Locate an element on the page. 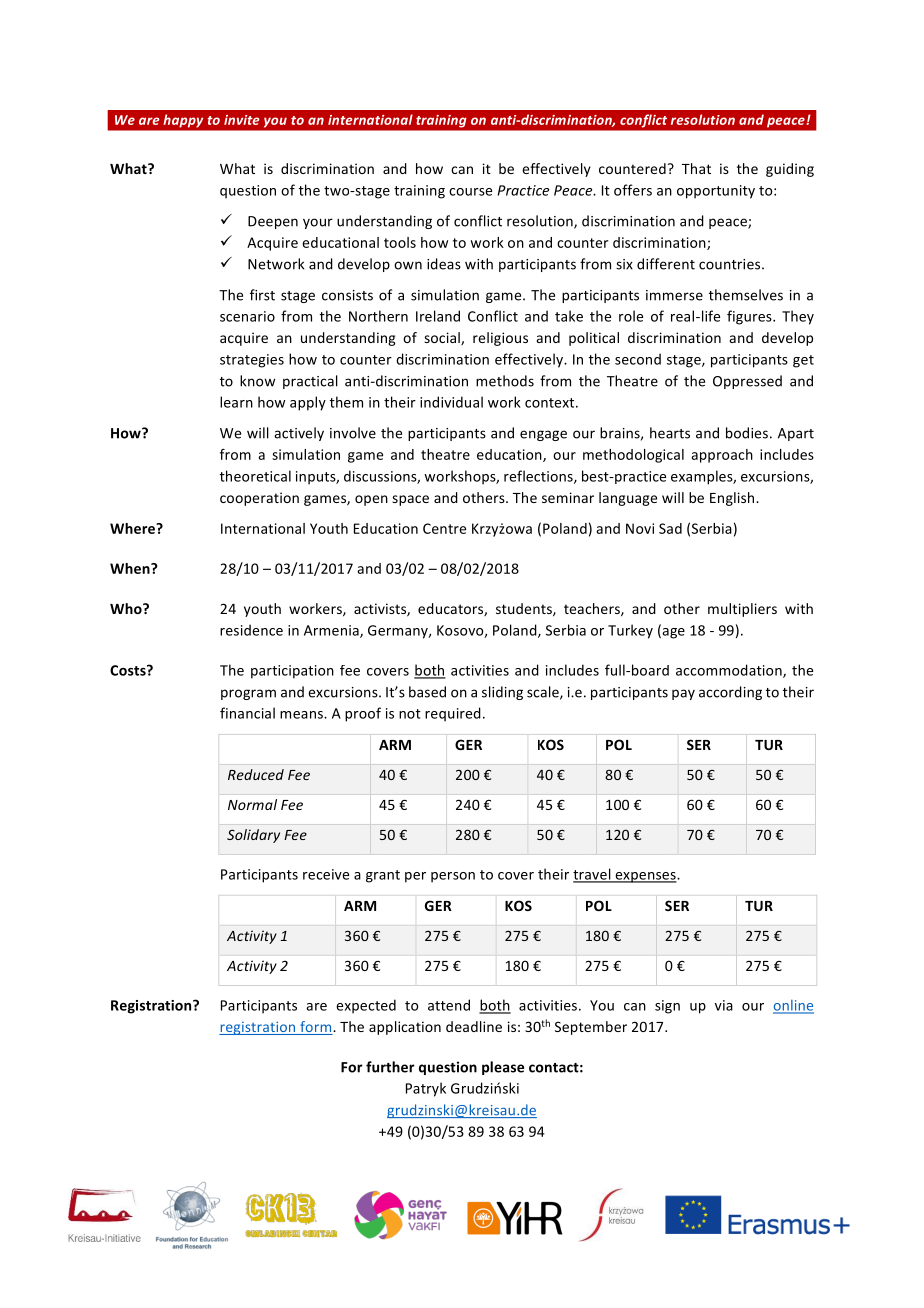 Image resolution: width=924 pixels, height=1308 pixels. That is located at coordinates (696, 168).
